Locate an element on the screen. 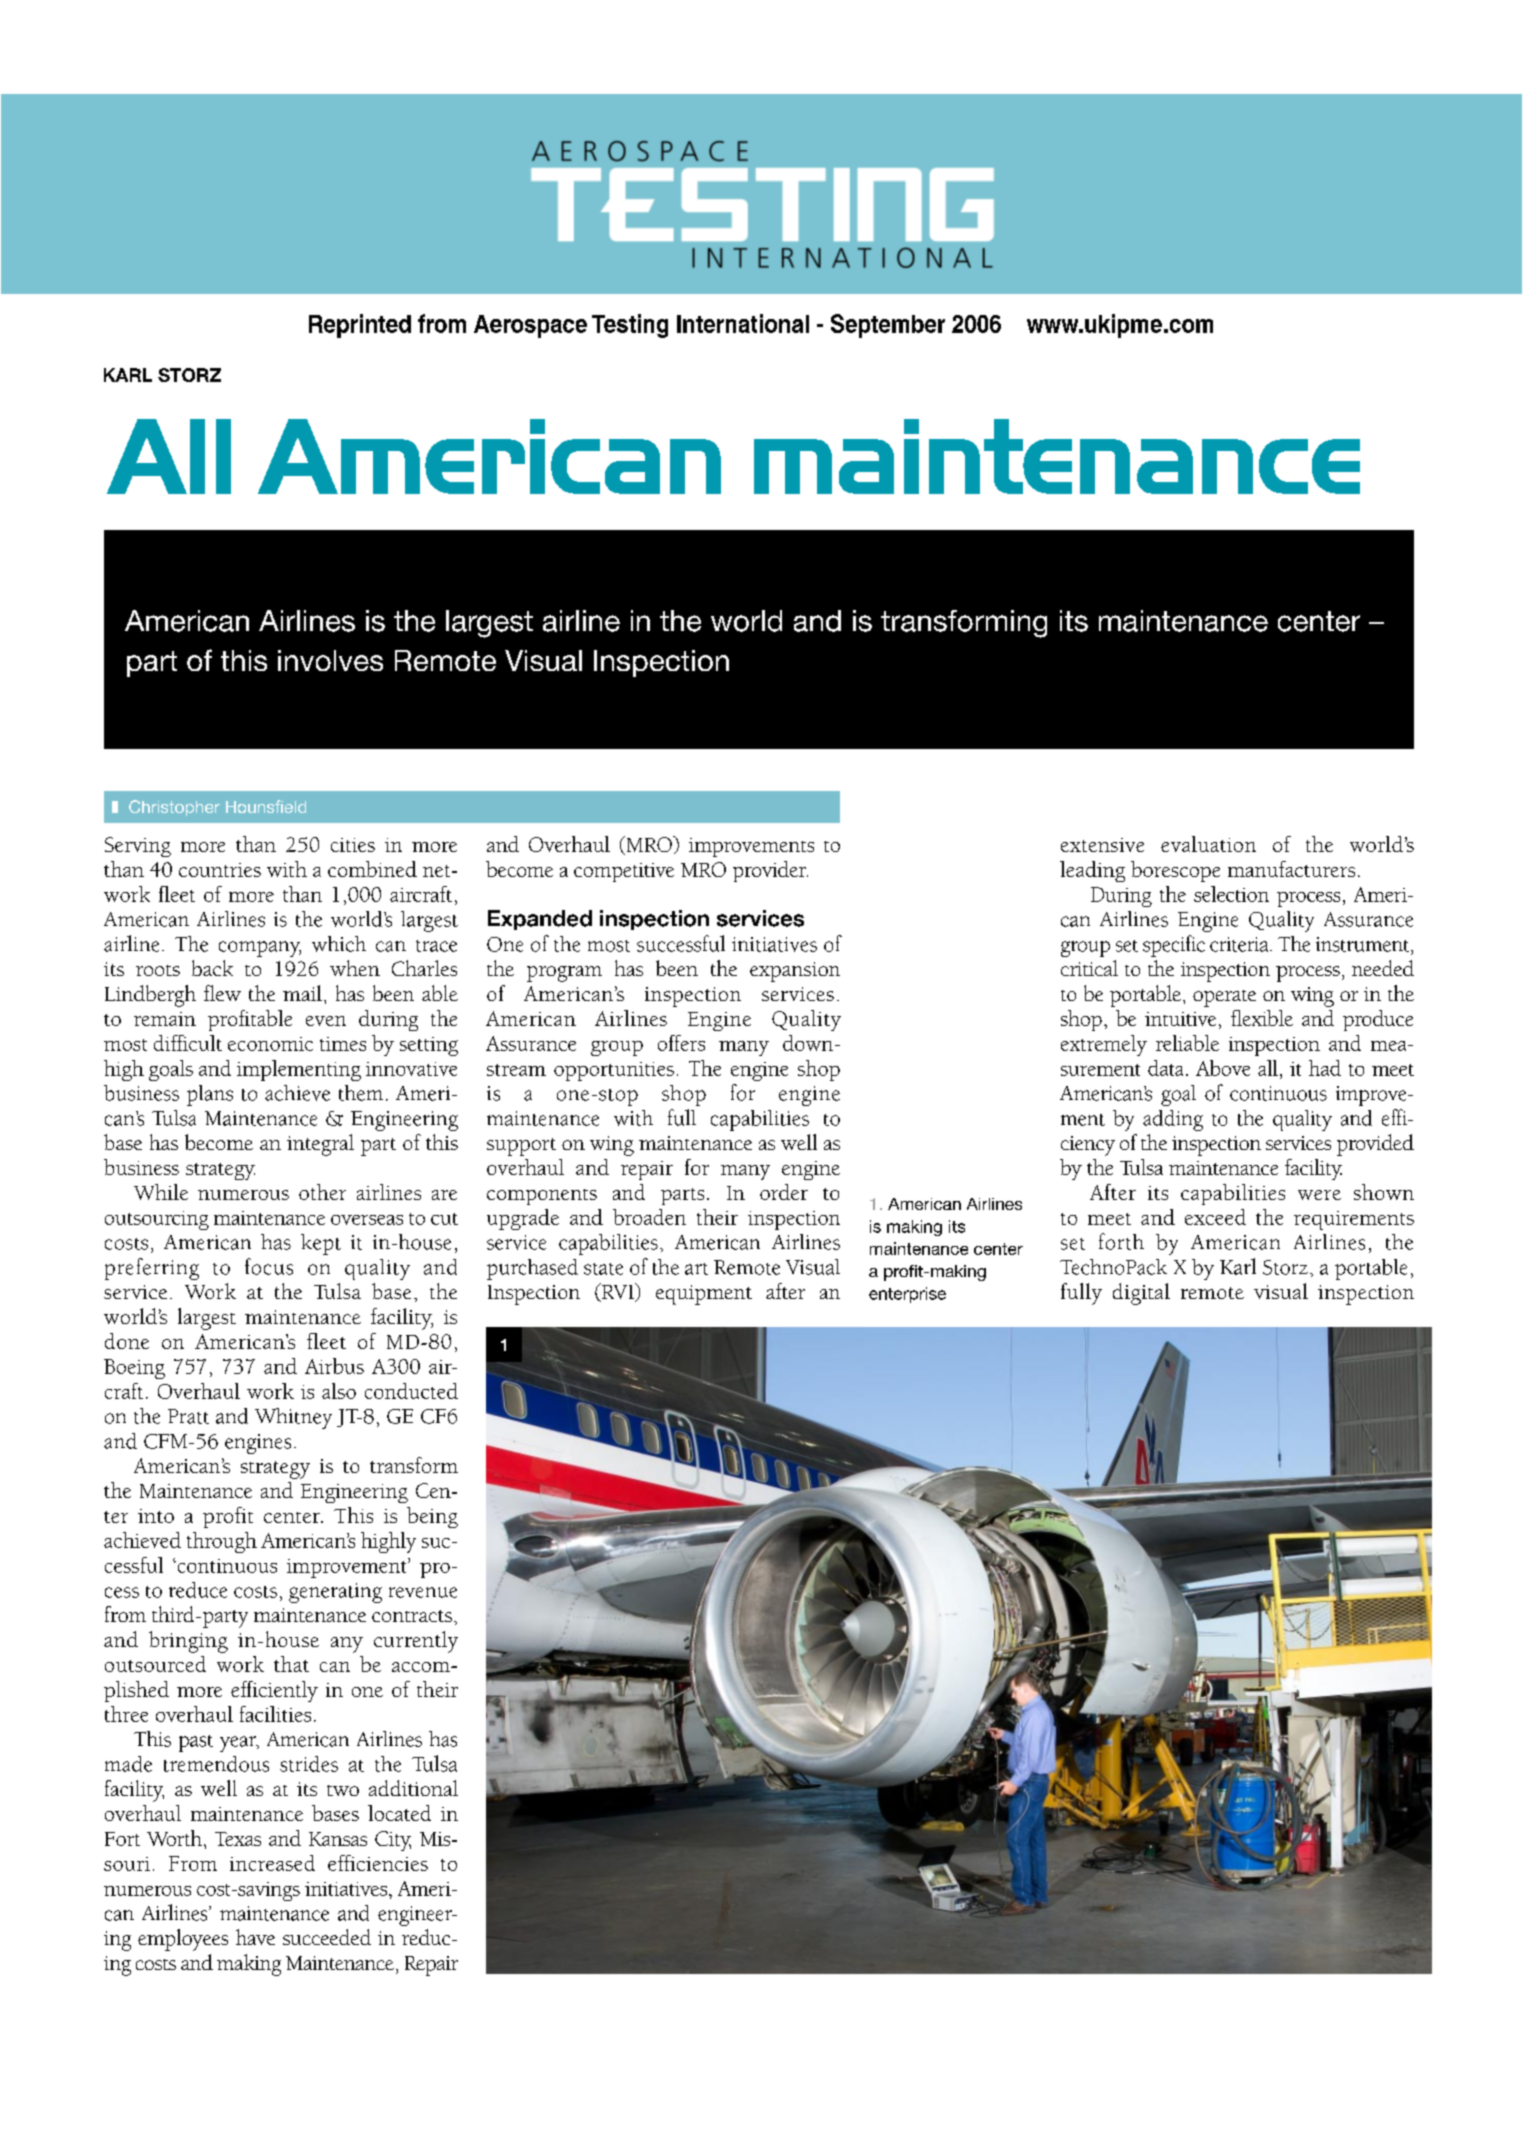  September is located at coordinates (888, 326).
